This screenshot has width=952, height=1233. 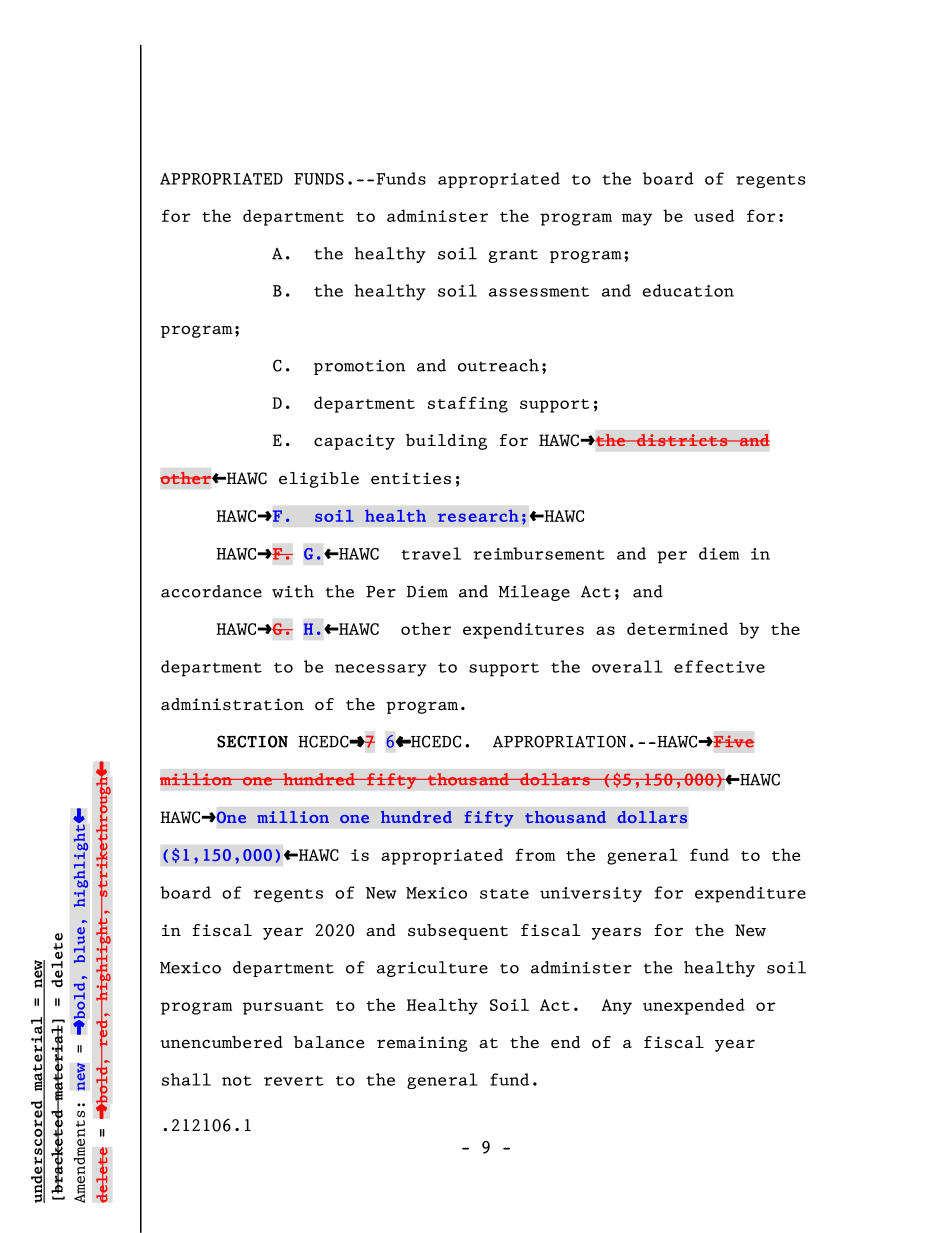 What do you see at coordinates (637, 219) in the screenshot?
I see `may` at bounding box center [637, 219].
